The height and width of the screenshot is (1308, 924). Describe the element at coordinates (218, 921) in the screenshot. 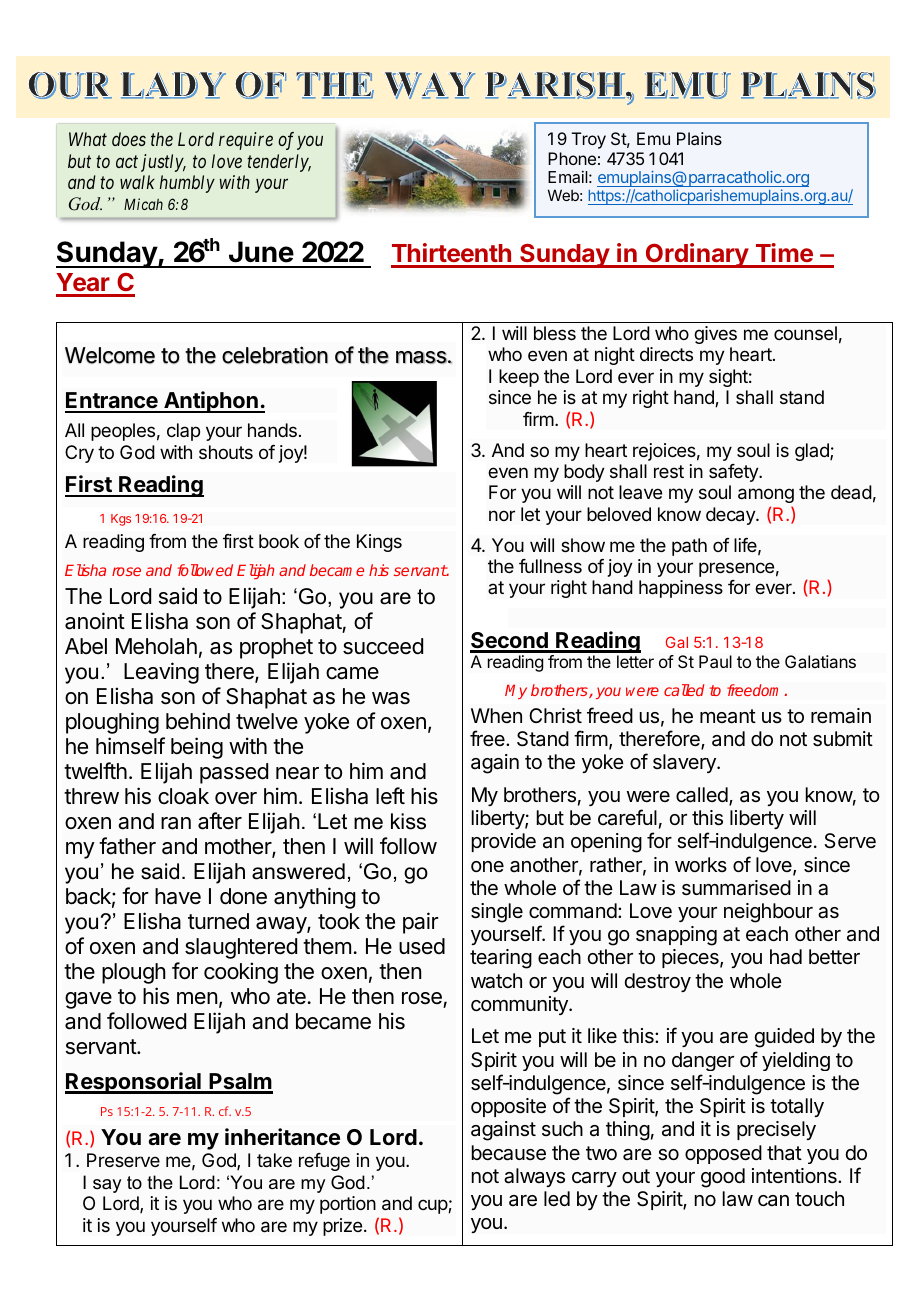

I see `turned` at that location.
